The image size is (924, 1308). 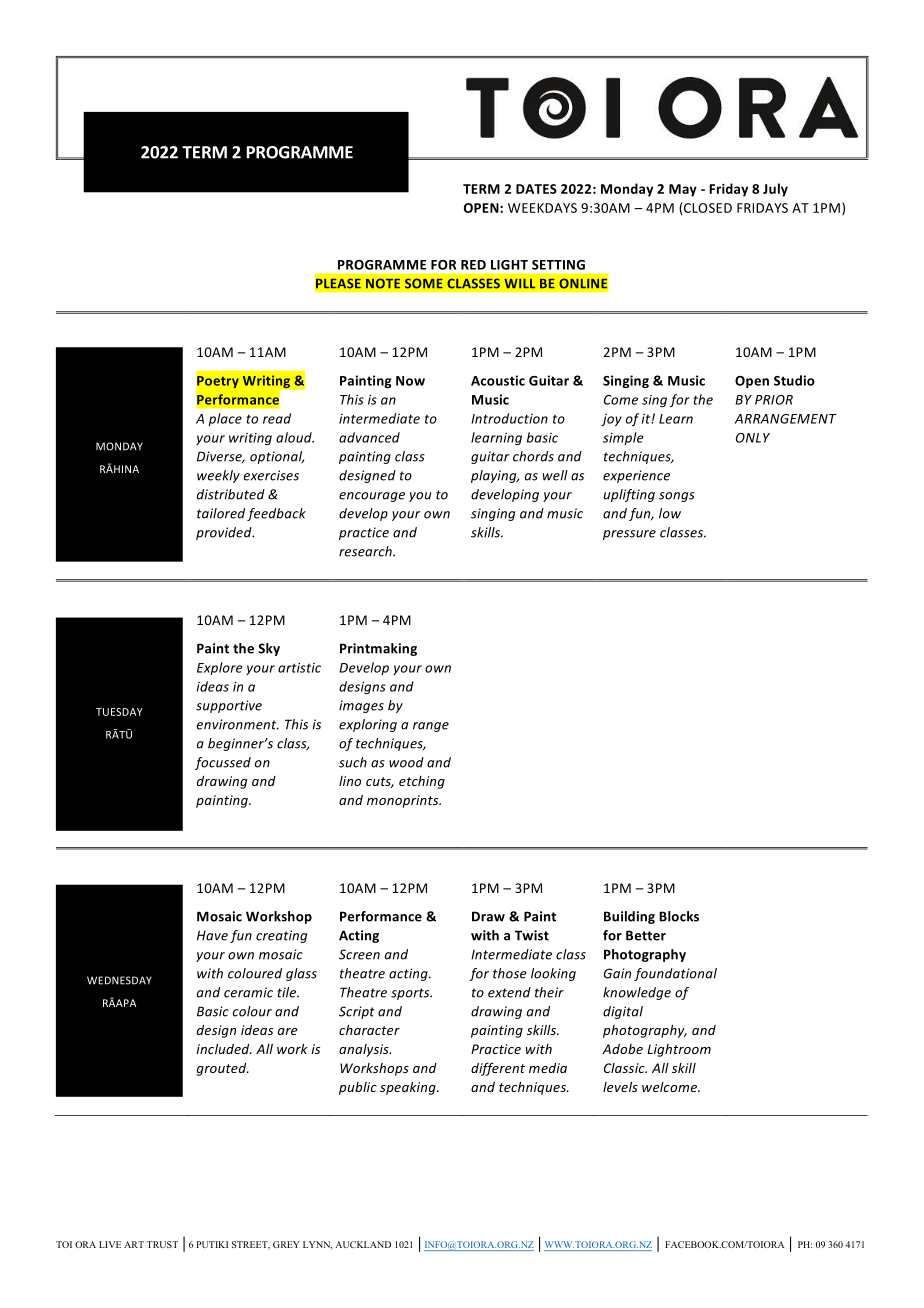 I want to click on TRUST, so click(x=162, y=1244).
